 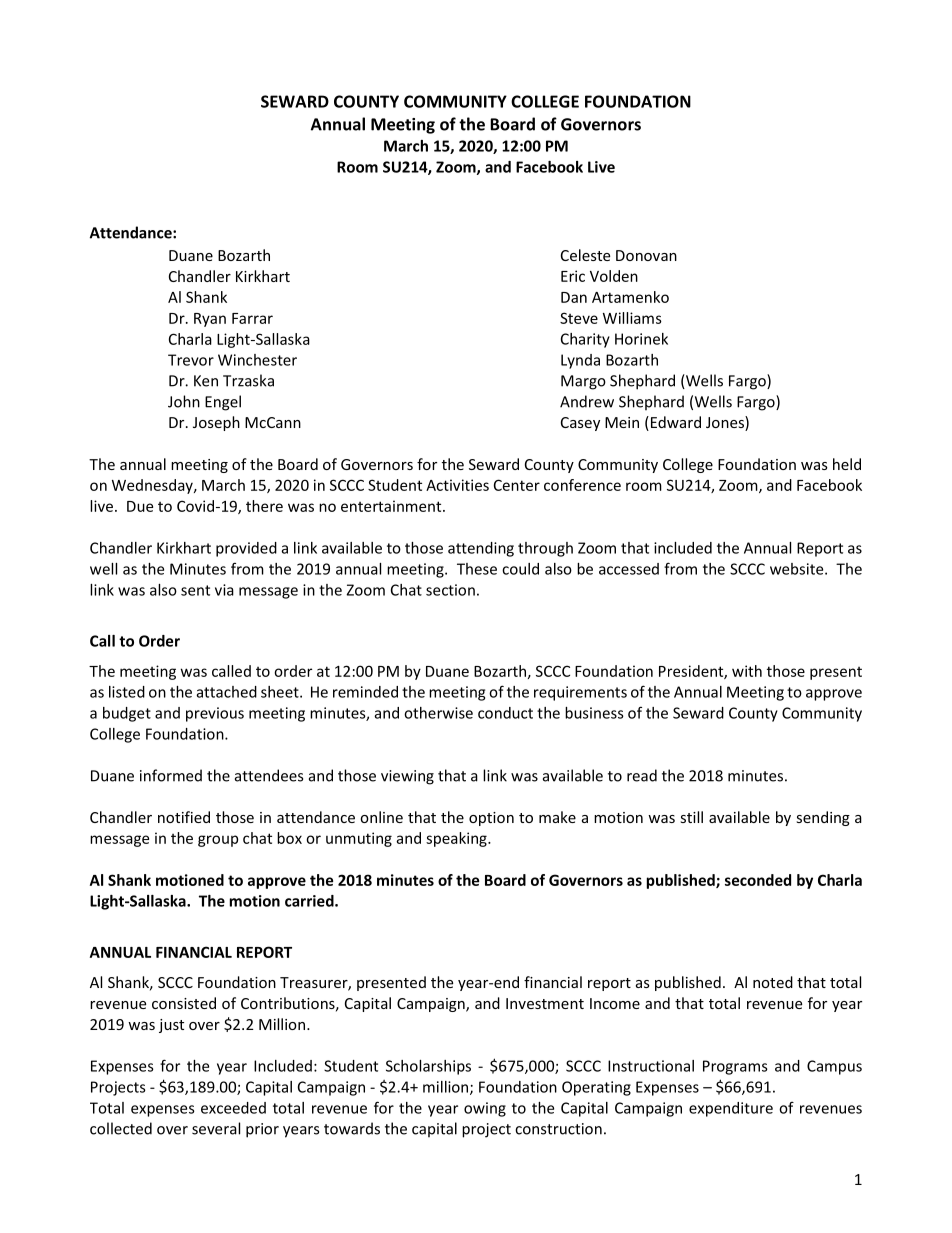 I want to click on provided, so click(x=246, y=549).
